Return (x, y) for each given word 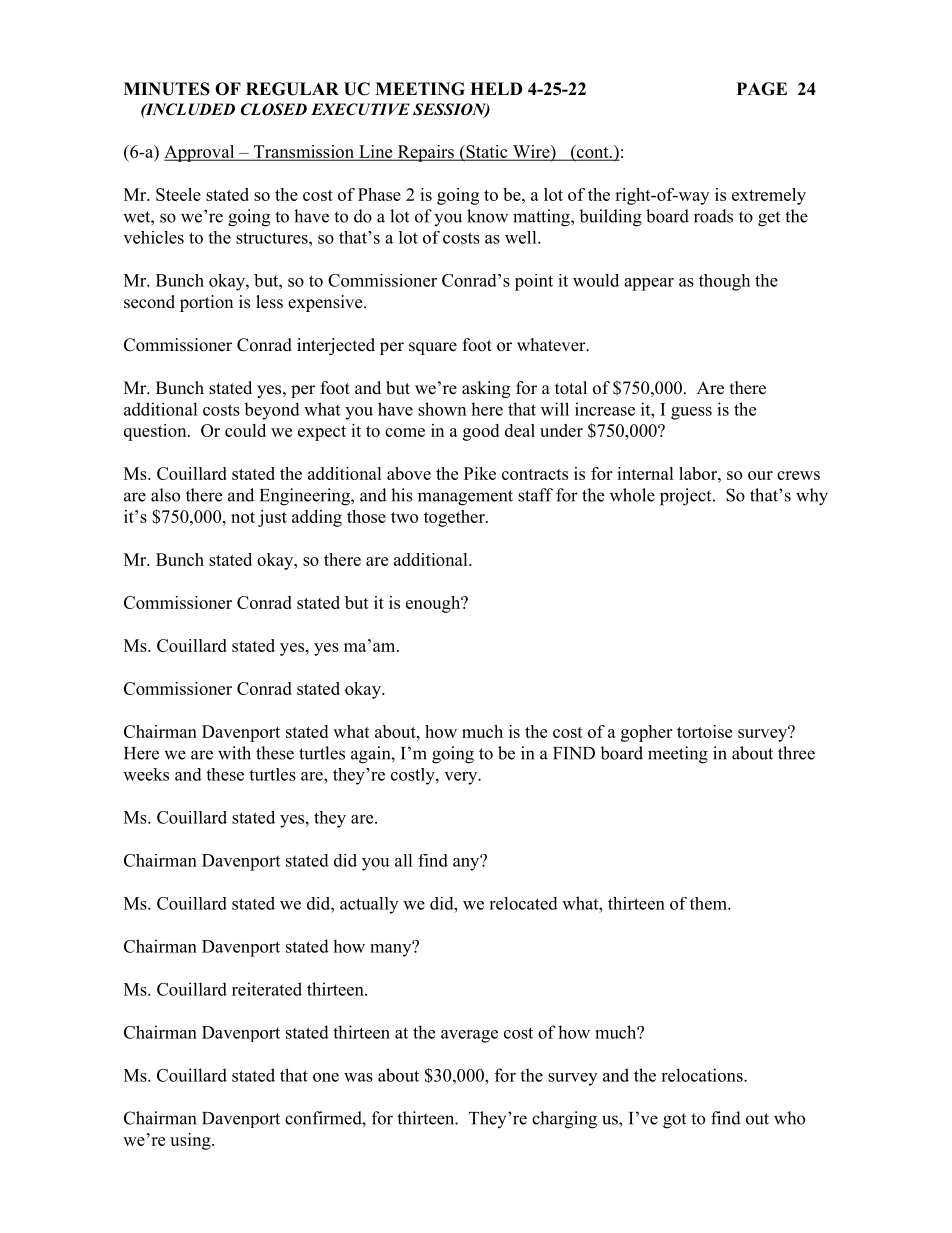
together (455, 518)
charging (564, 1120)
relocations (703, 1075)
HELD (496, 88)
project (687, 497)
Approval (200, 153)
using (191, 1141)
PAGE (762, 89)
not (243, 517)
